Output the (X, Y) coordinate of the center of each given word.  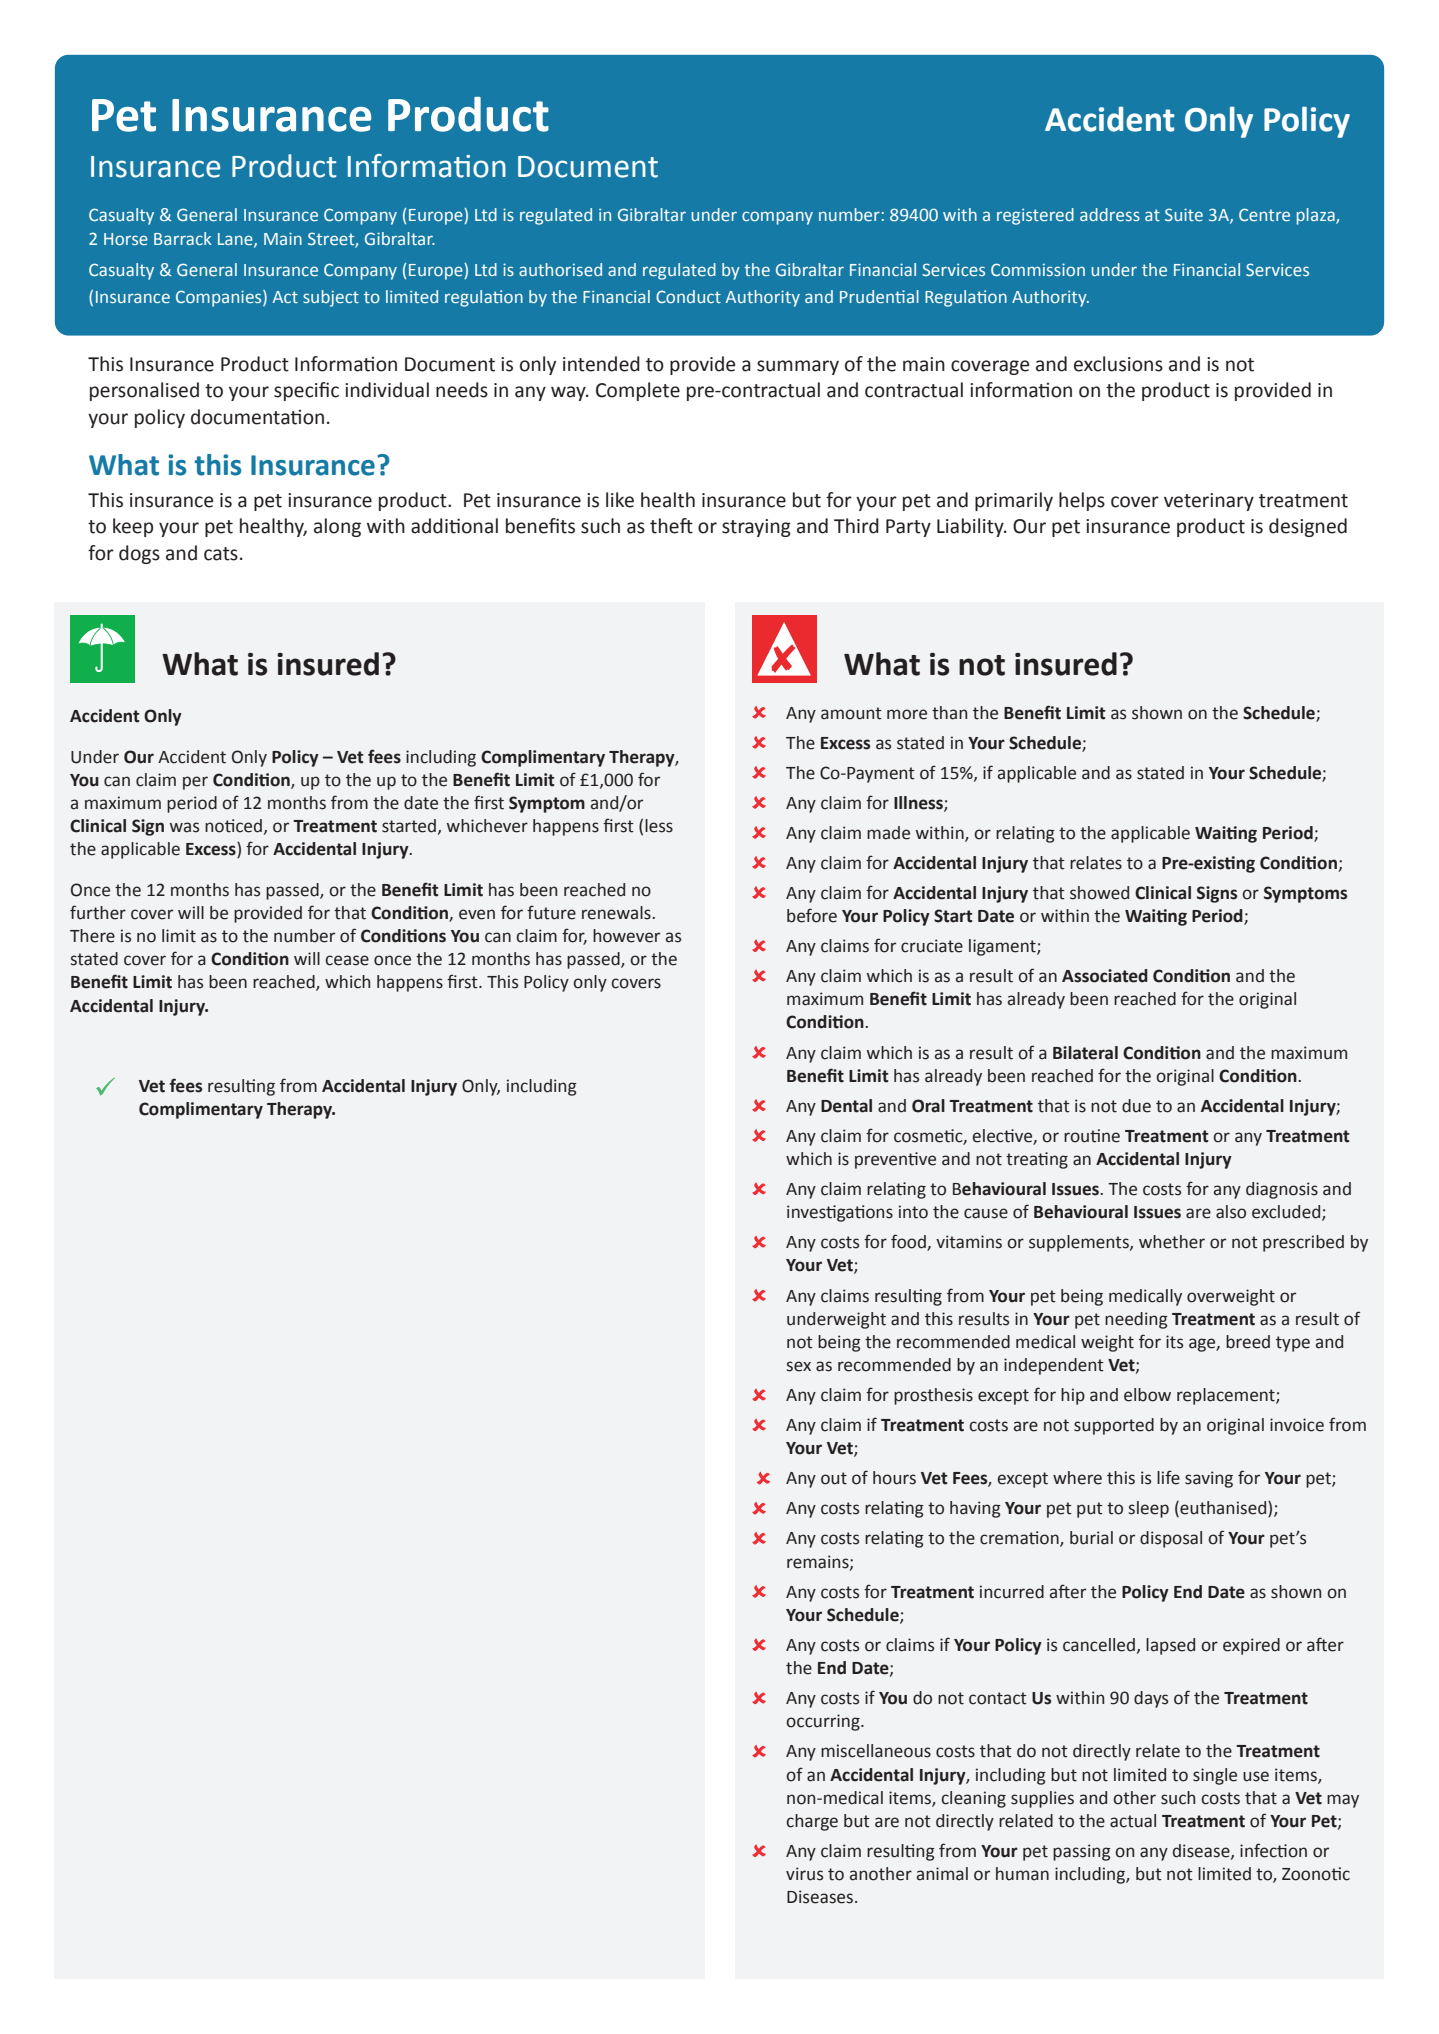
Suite (1184, 214)
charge (812, 1822)
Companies (220, 298)
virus (804, 1874)
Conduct (688, 296)
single (1215, 1776)
